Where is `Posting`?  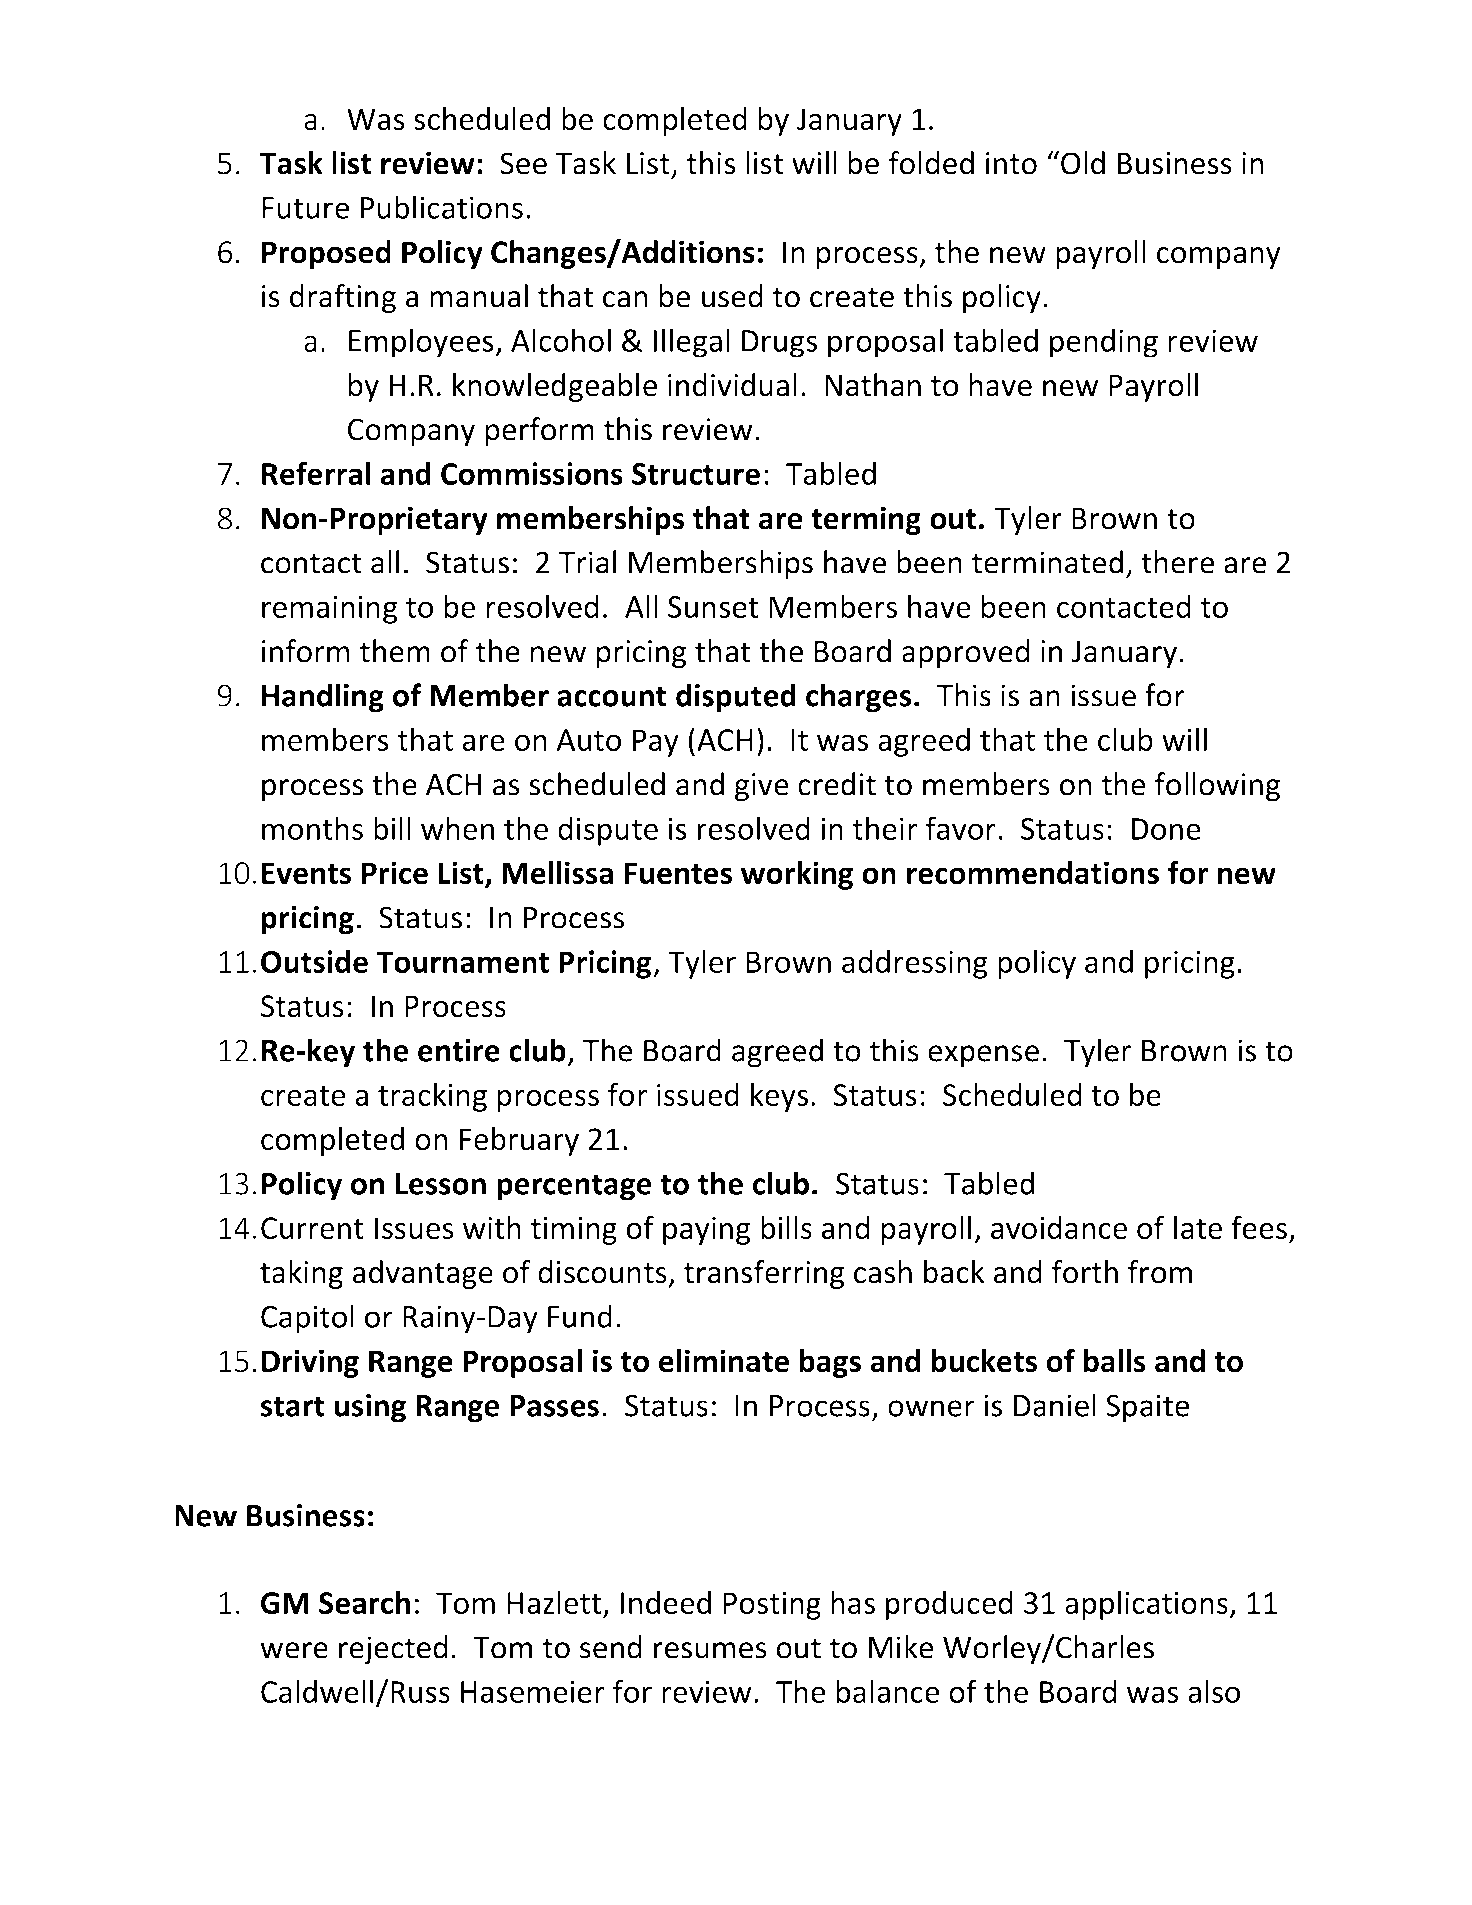 Posting is located at coordinates (772, 1606).
